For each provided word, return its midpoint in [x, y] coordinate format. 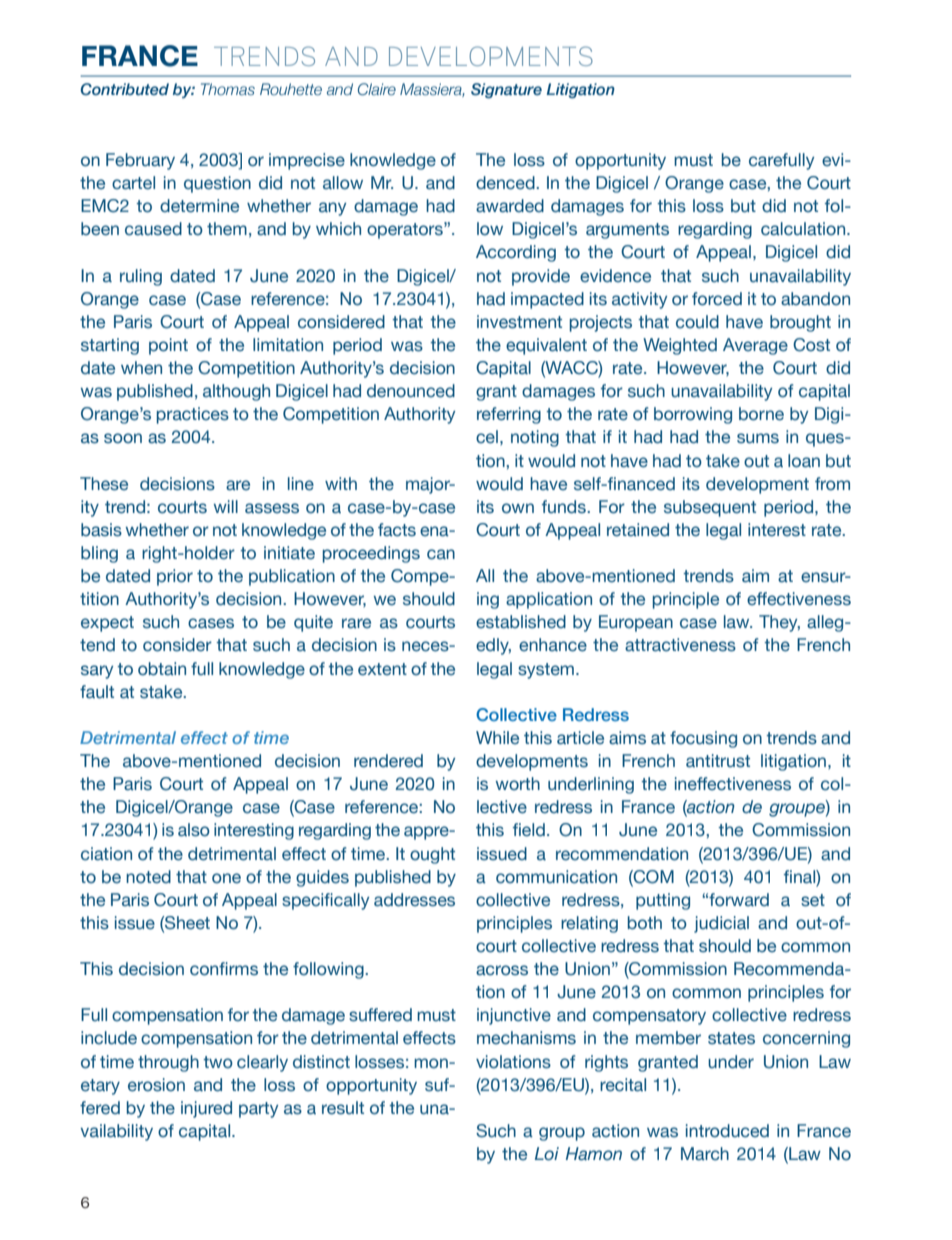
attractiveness [680, 645]
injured [206, 1109]
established [521, 622]
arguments [627, 231]
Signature [506, 90]
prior [175, 577]
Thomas [228, 89]
